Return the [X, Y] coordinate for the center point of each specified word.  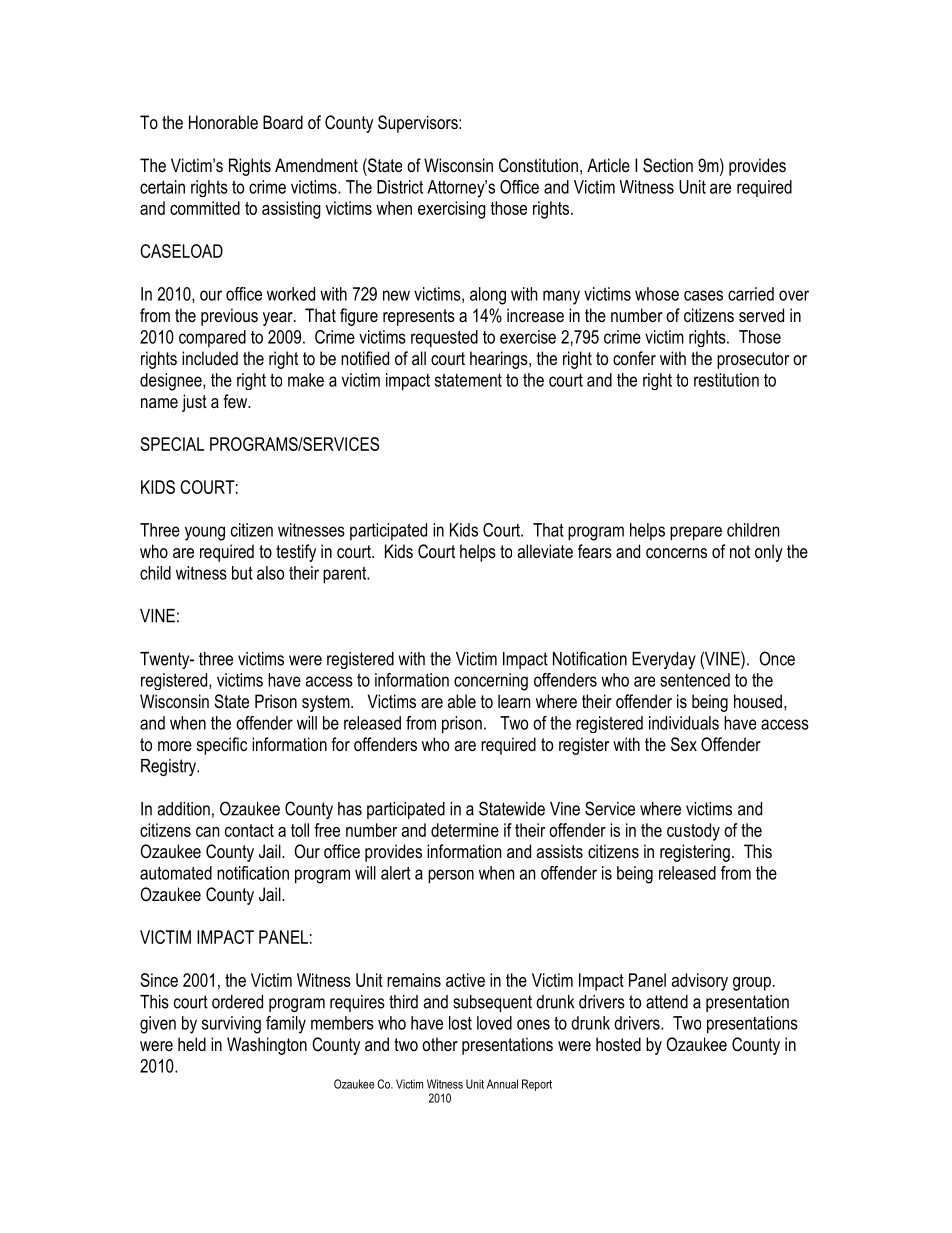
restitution [726, 380]
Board [283, 122]
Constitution [538, 165]
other [440, 1044]
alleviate [545, 551]
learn [514, 701]
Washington [267, 1046]
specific [222, 746]
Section [668, 165]
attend [667, 1002]
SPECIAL [172, 444]
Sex [684, 744]
